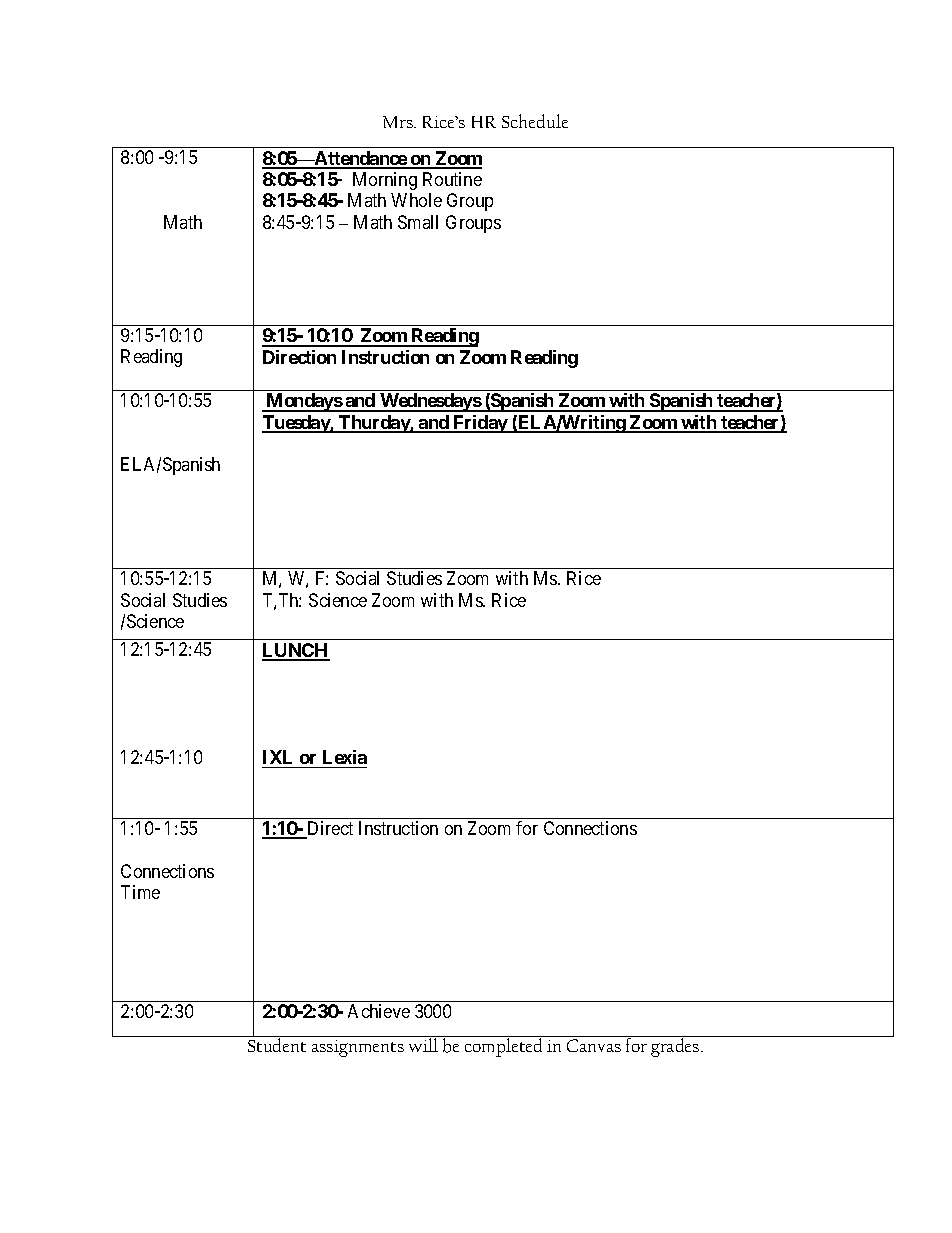 This page has height=1233, width=952. What do you see at coordinates (503, 1047) in the page?
I see `completed` at bounding box center [503, 1047].
